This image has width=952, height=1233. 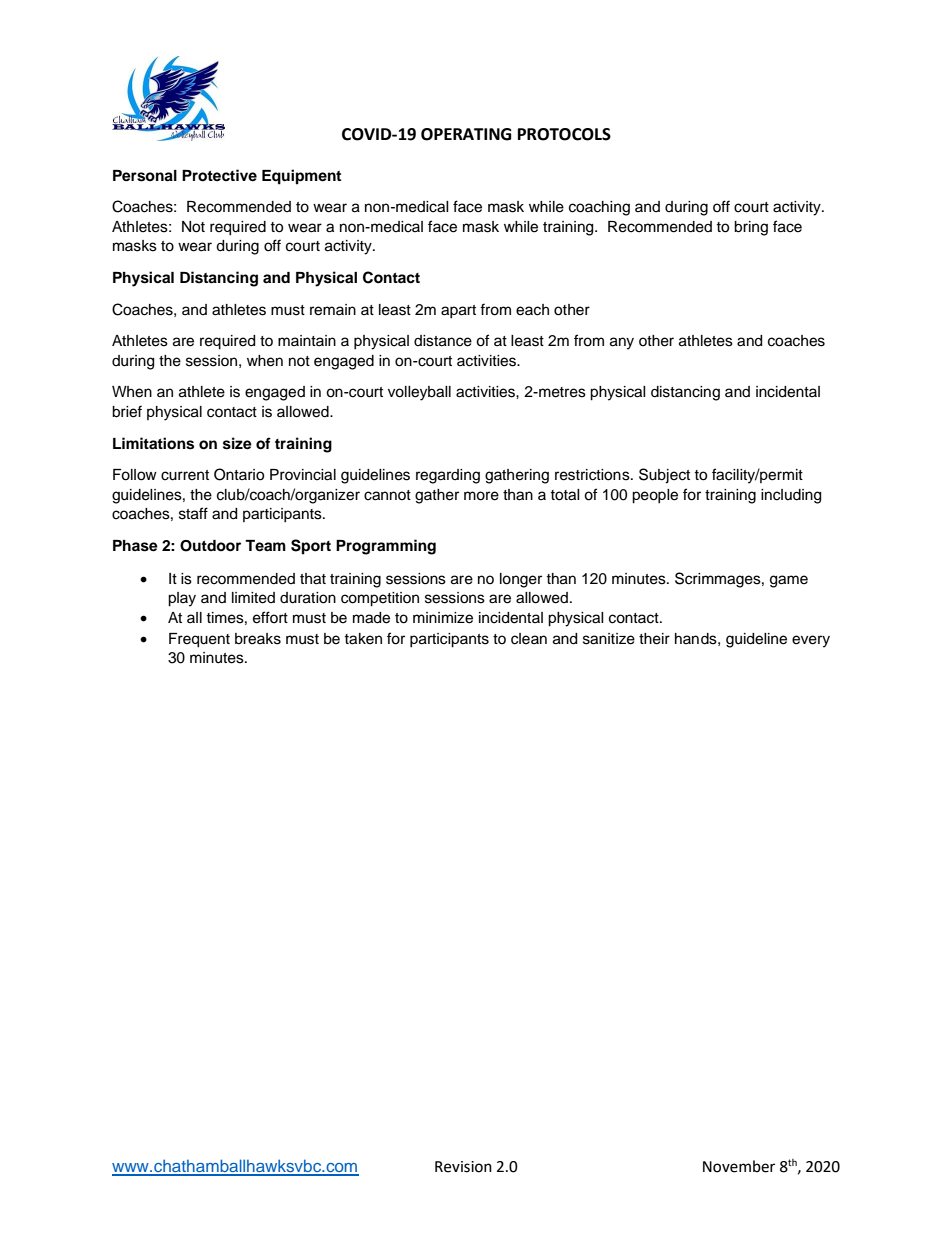 What do you see at coordinates (219, 175) in the image?
I see `Protective` at bounding box center [219, 175].
